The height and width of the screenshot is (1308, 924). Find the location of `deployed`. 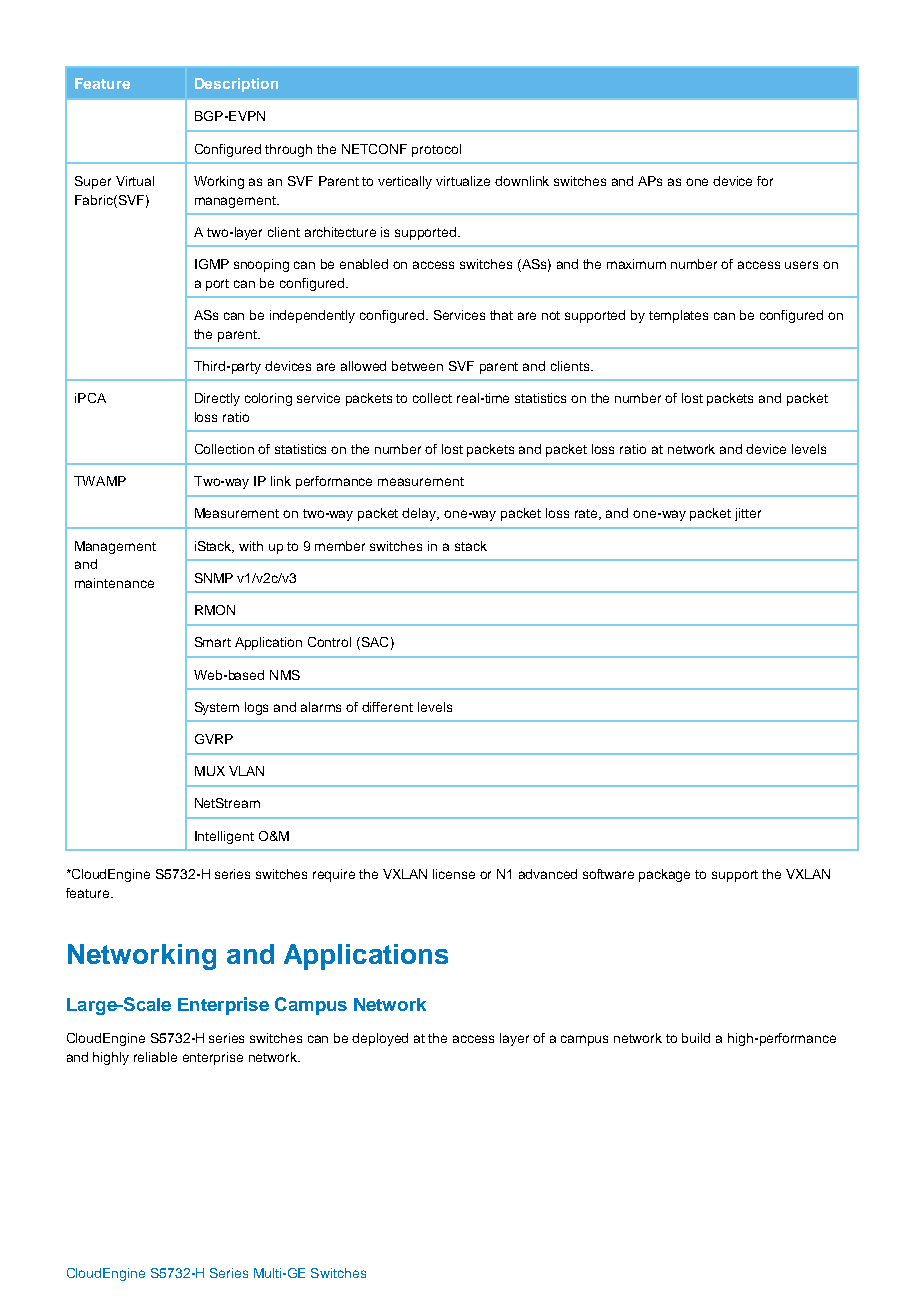

deployed is located at coordinates (380, 1039).
